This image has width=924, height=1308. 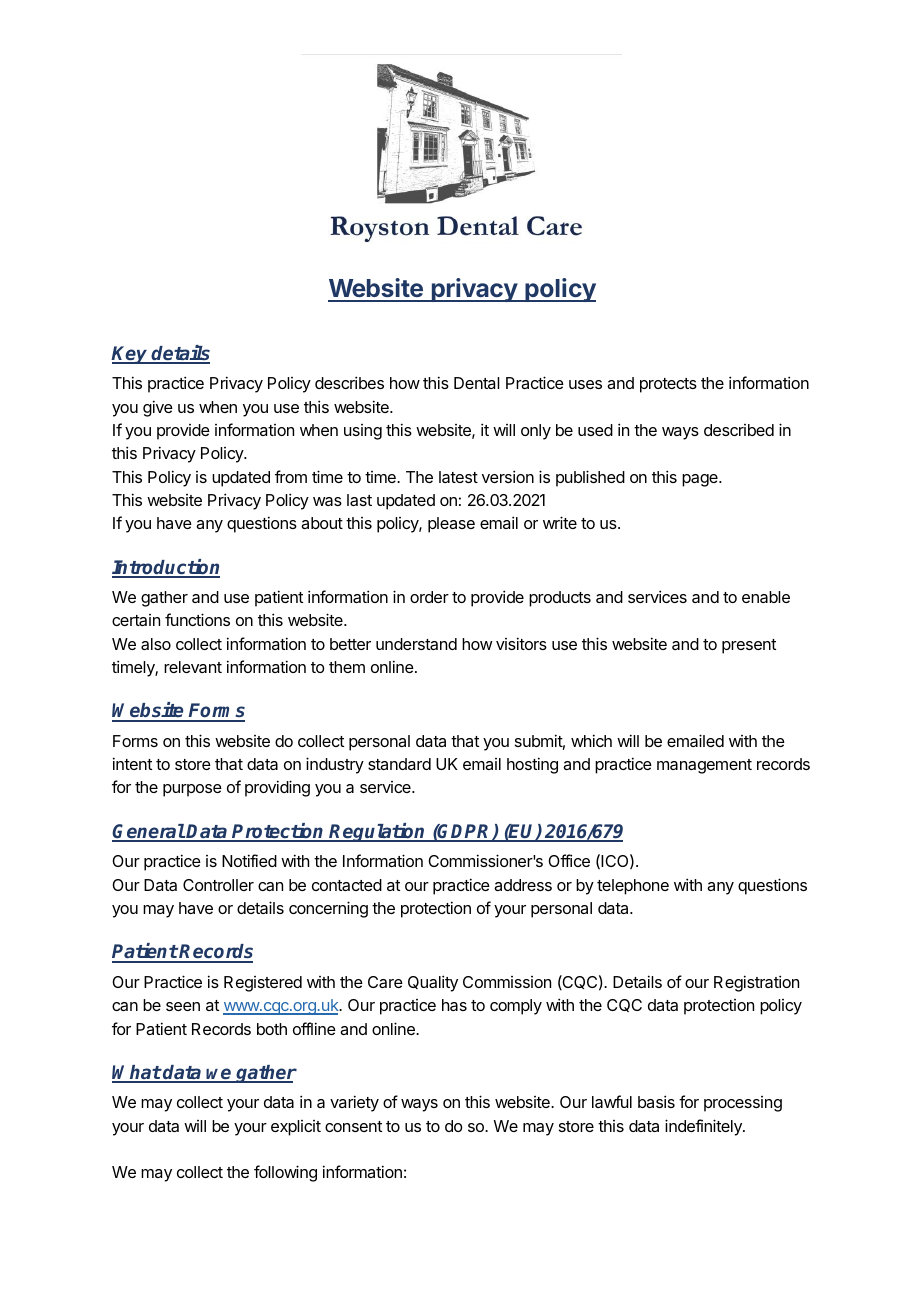 I want to click on purpose, so click(x=192, y=790).
